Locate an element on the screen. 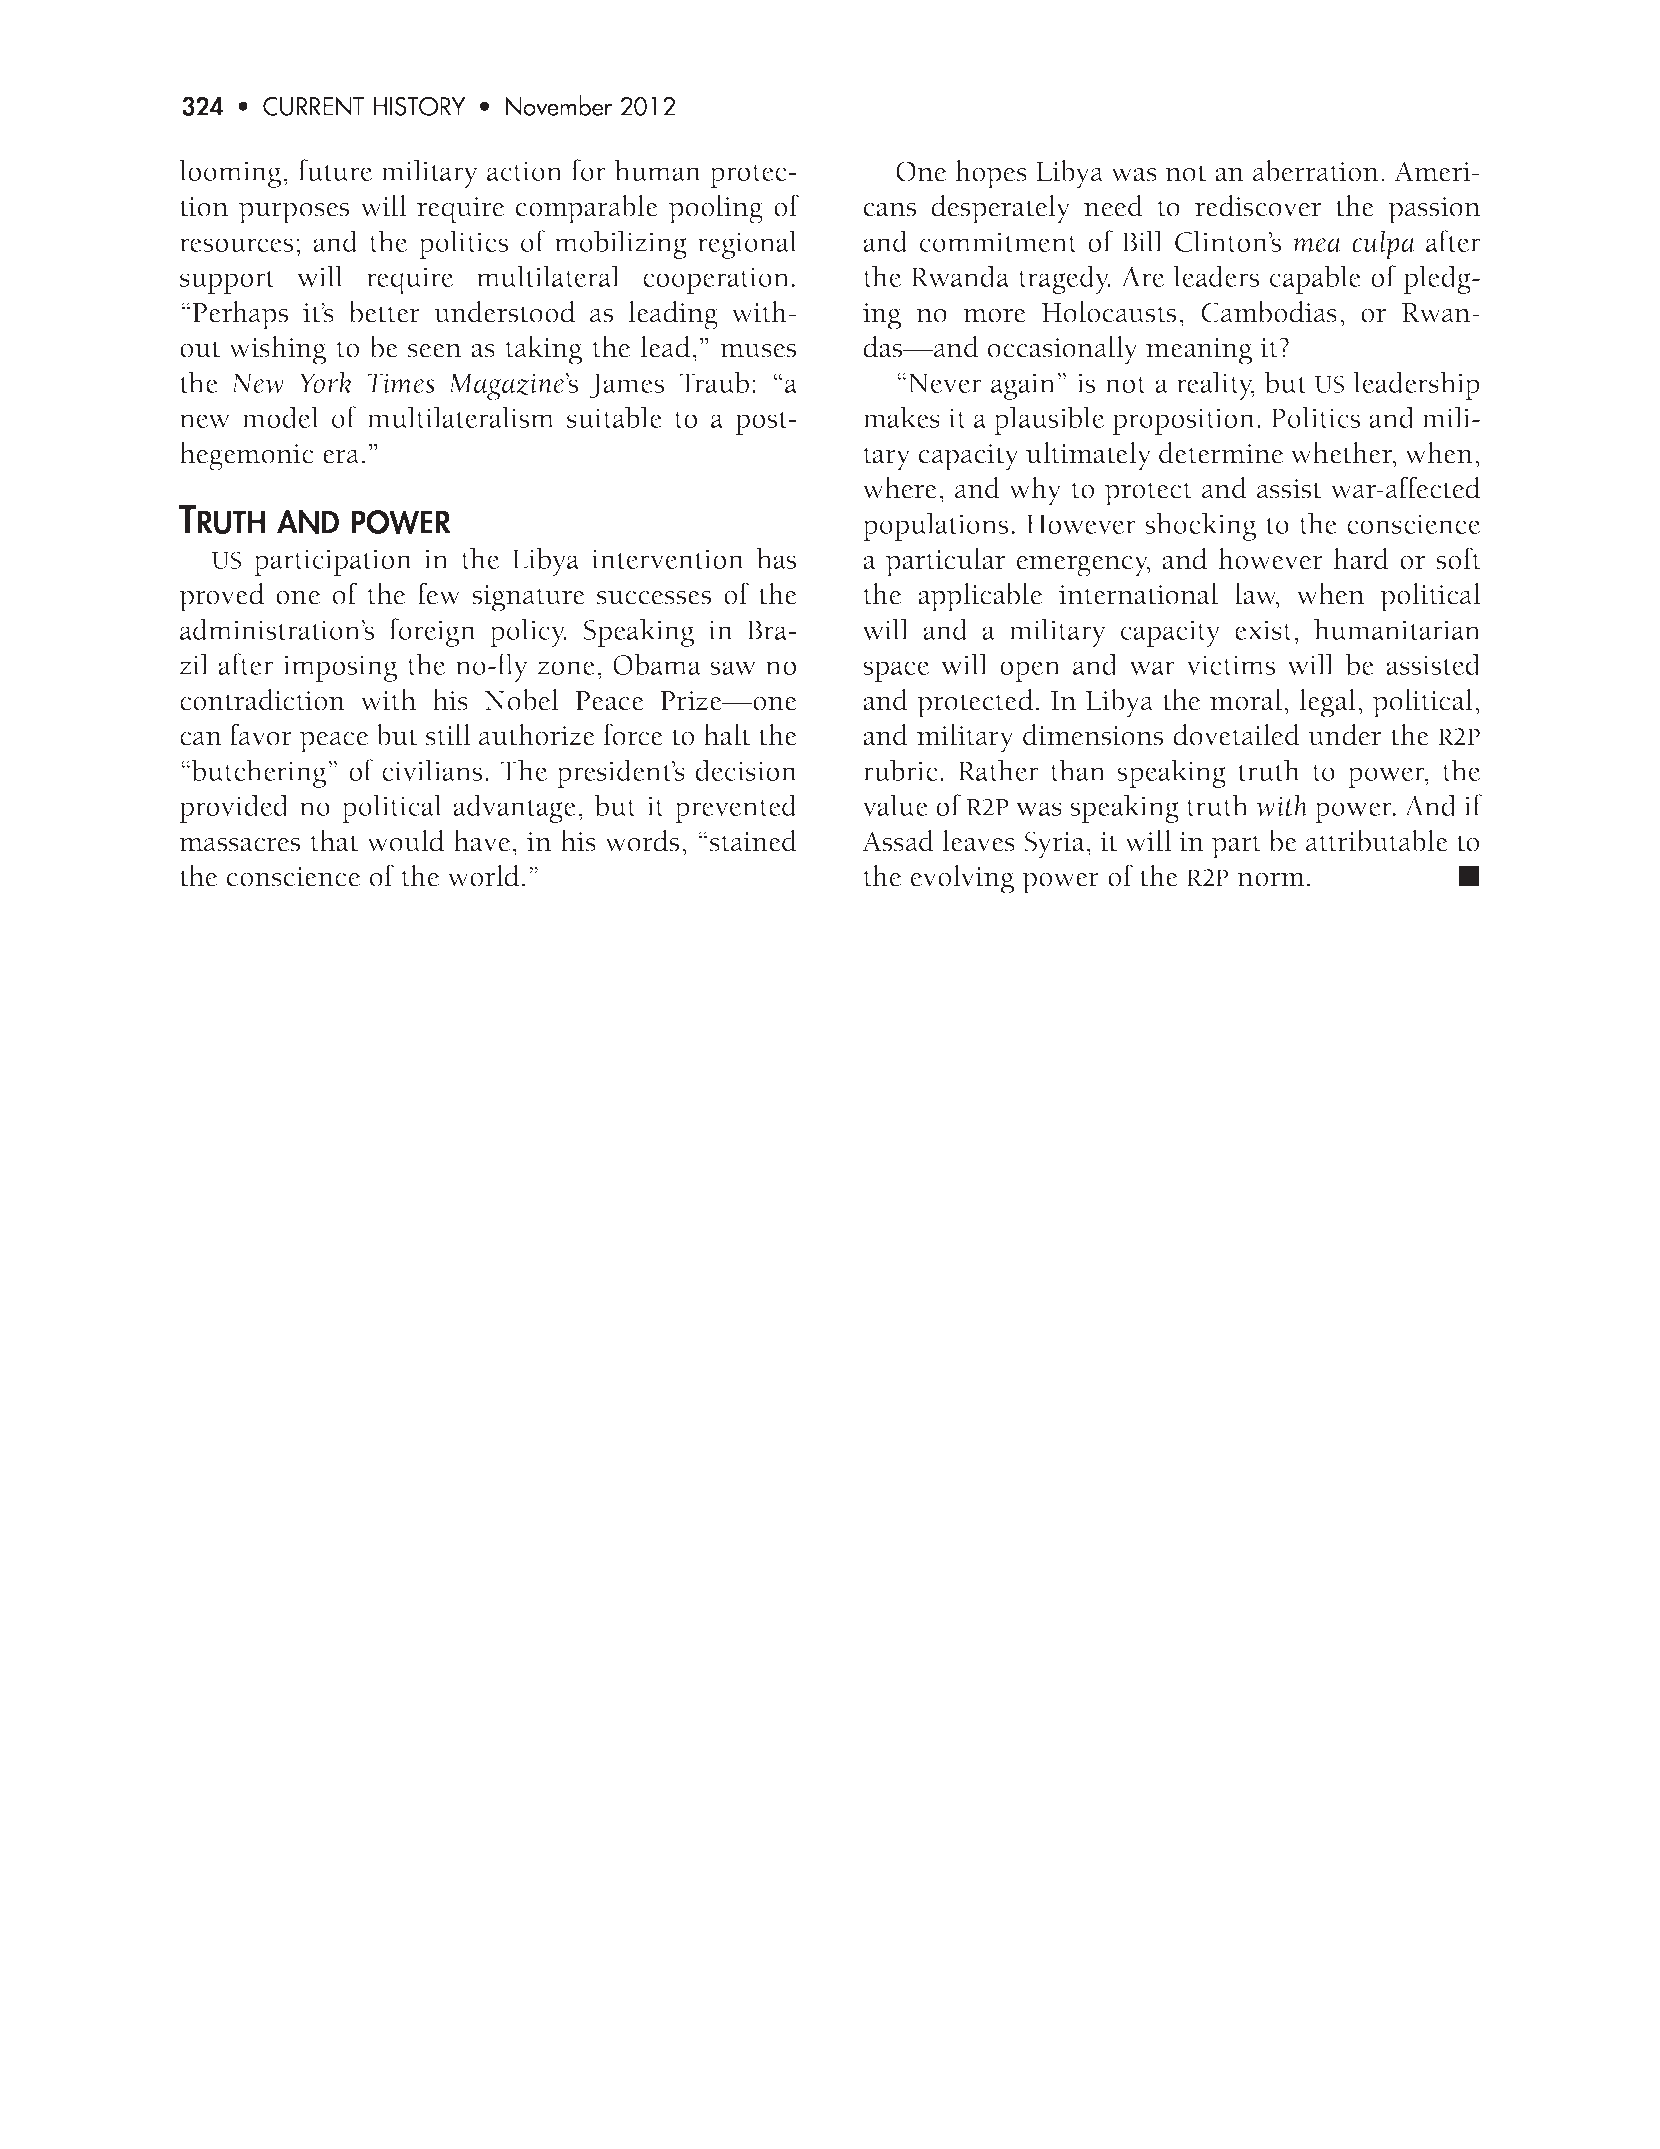 The image size is (1660, 2149). rediscover is located at coordinates (1258, 206).
